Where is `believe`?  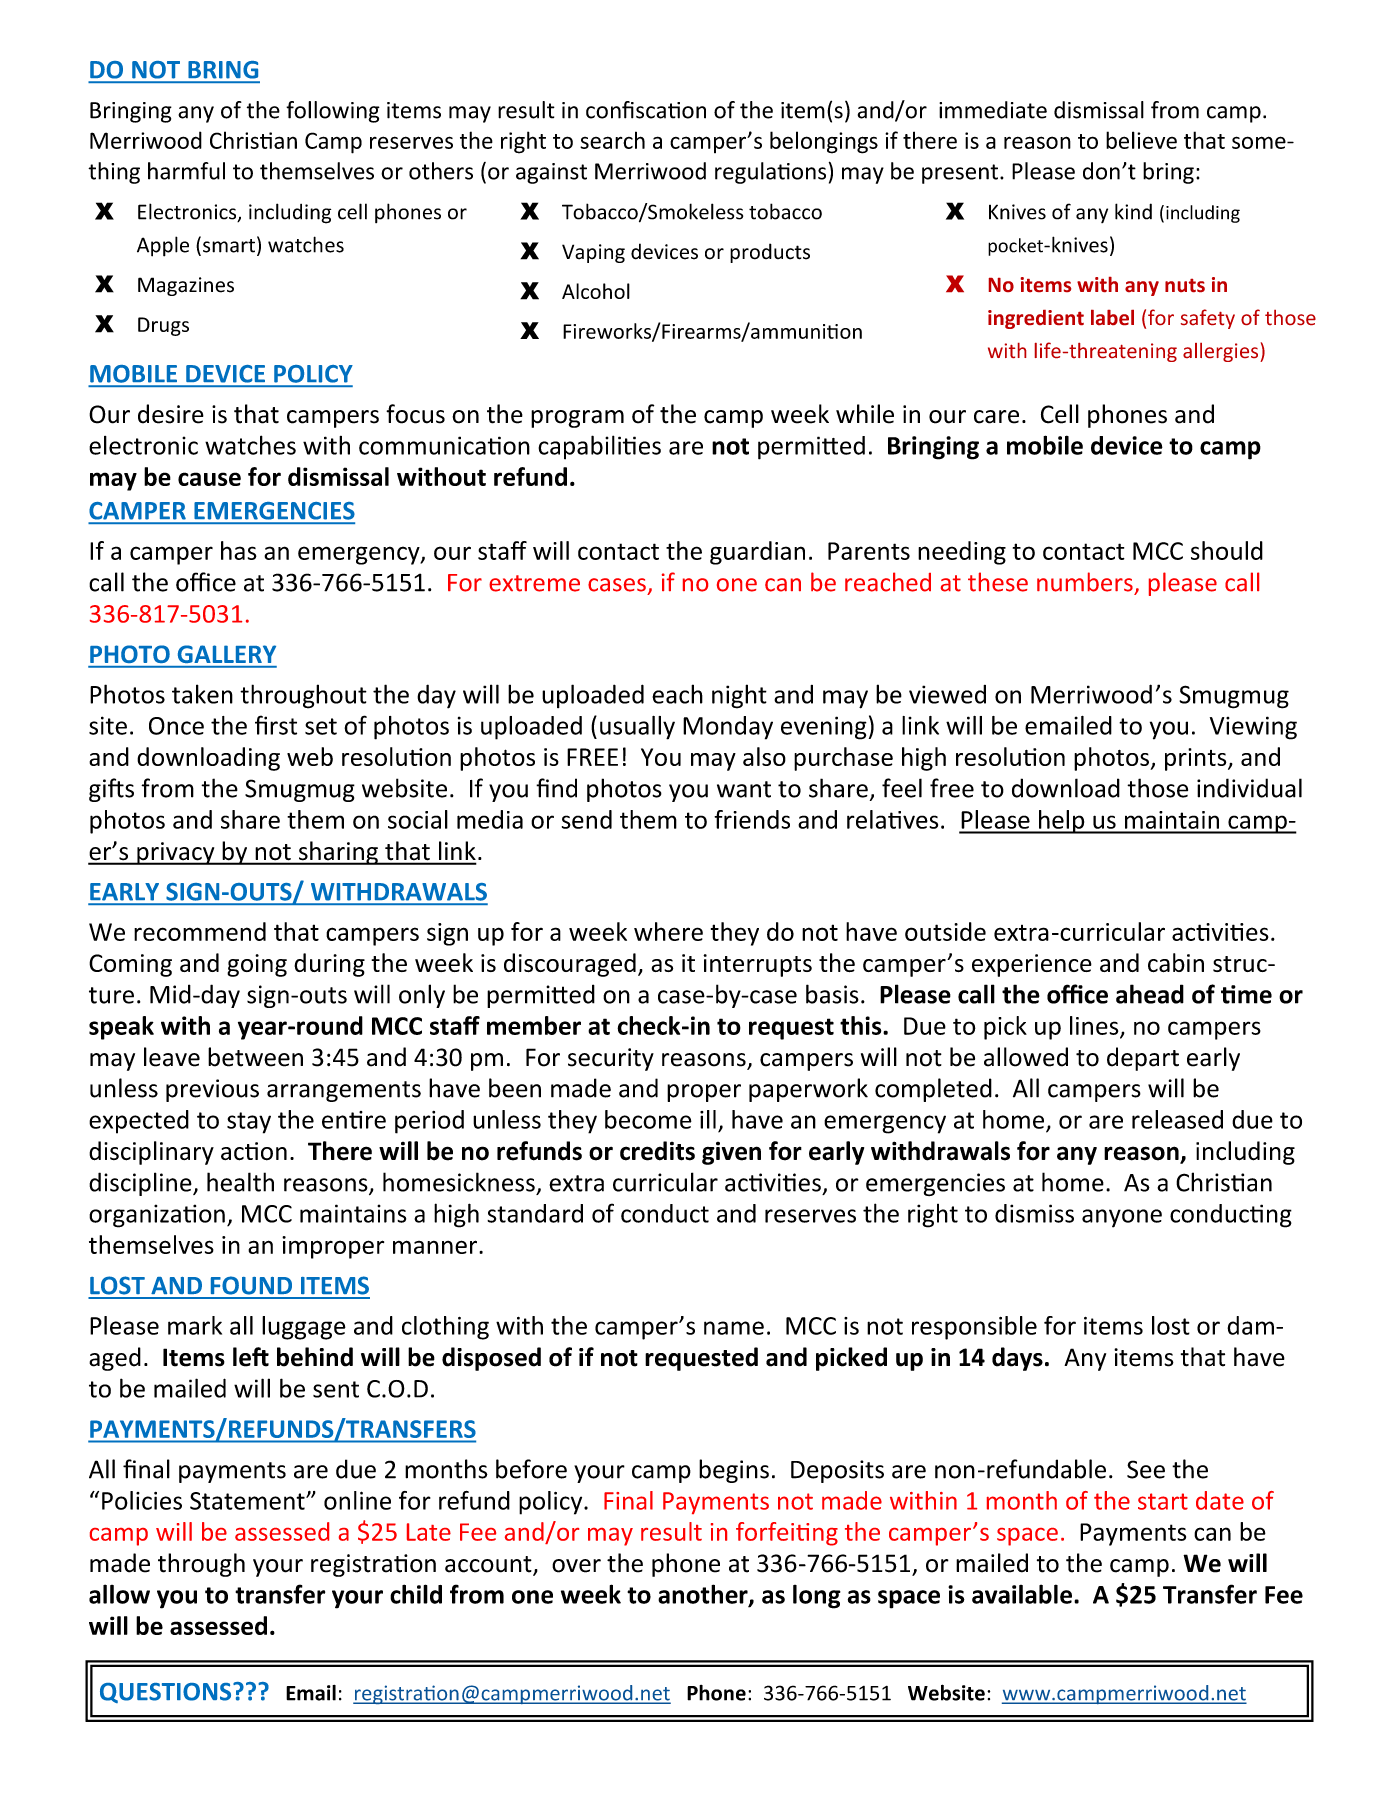
believe is located at coordinates (1141, 140).
